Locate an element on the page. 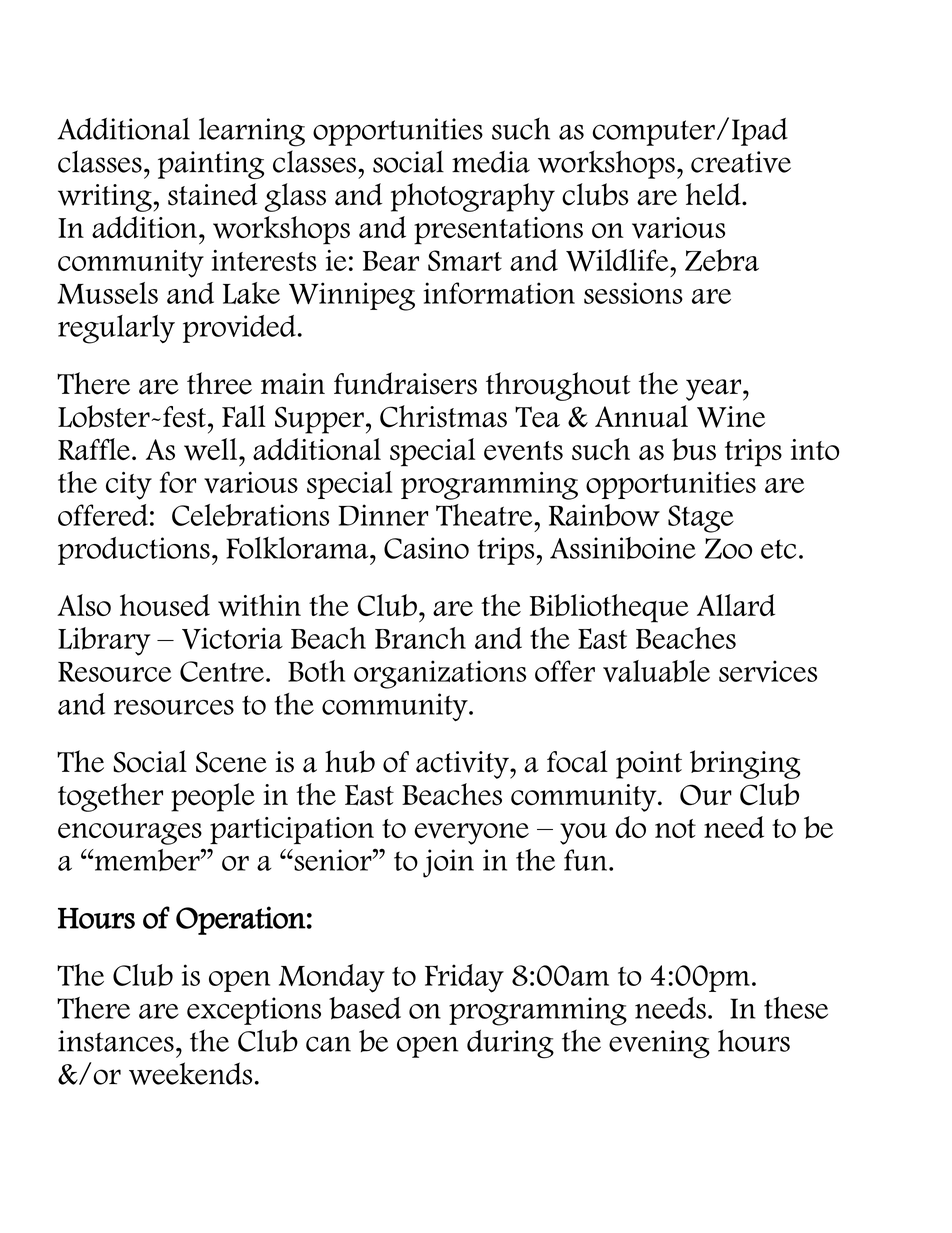  Christmas is located at coordinates (443, 416).
